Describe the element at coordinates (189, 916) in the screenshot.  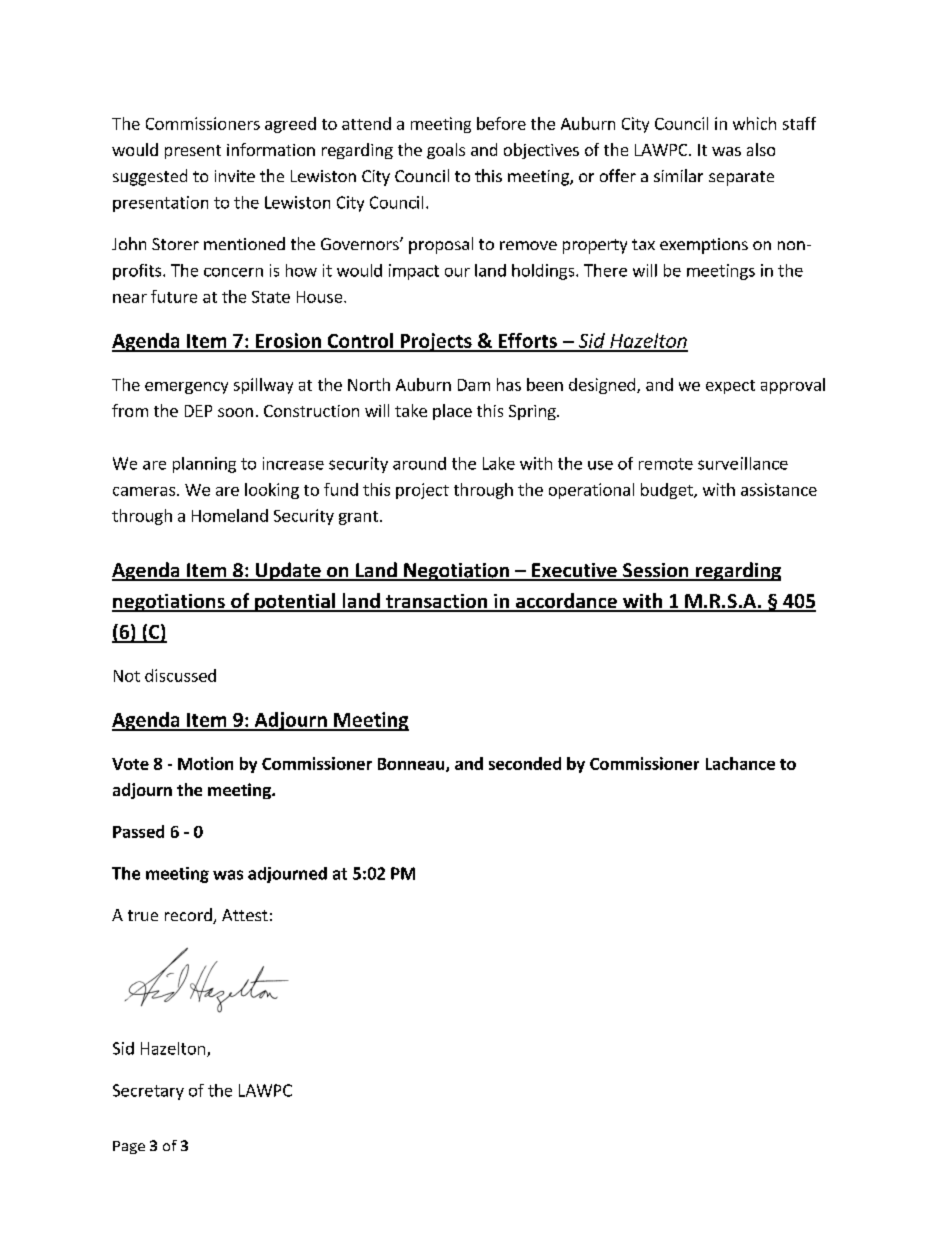
I see `record` at that location.
